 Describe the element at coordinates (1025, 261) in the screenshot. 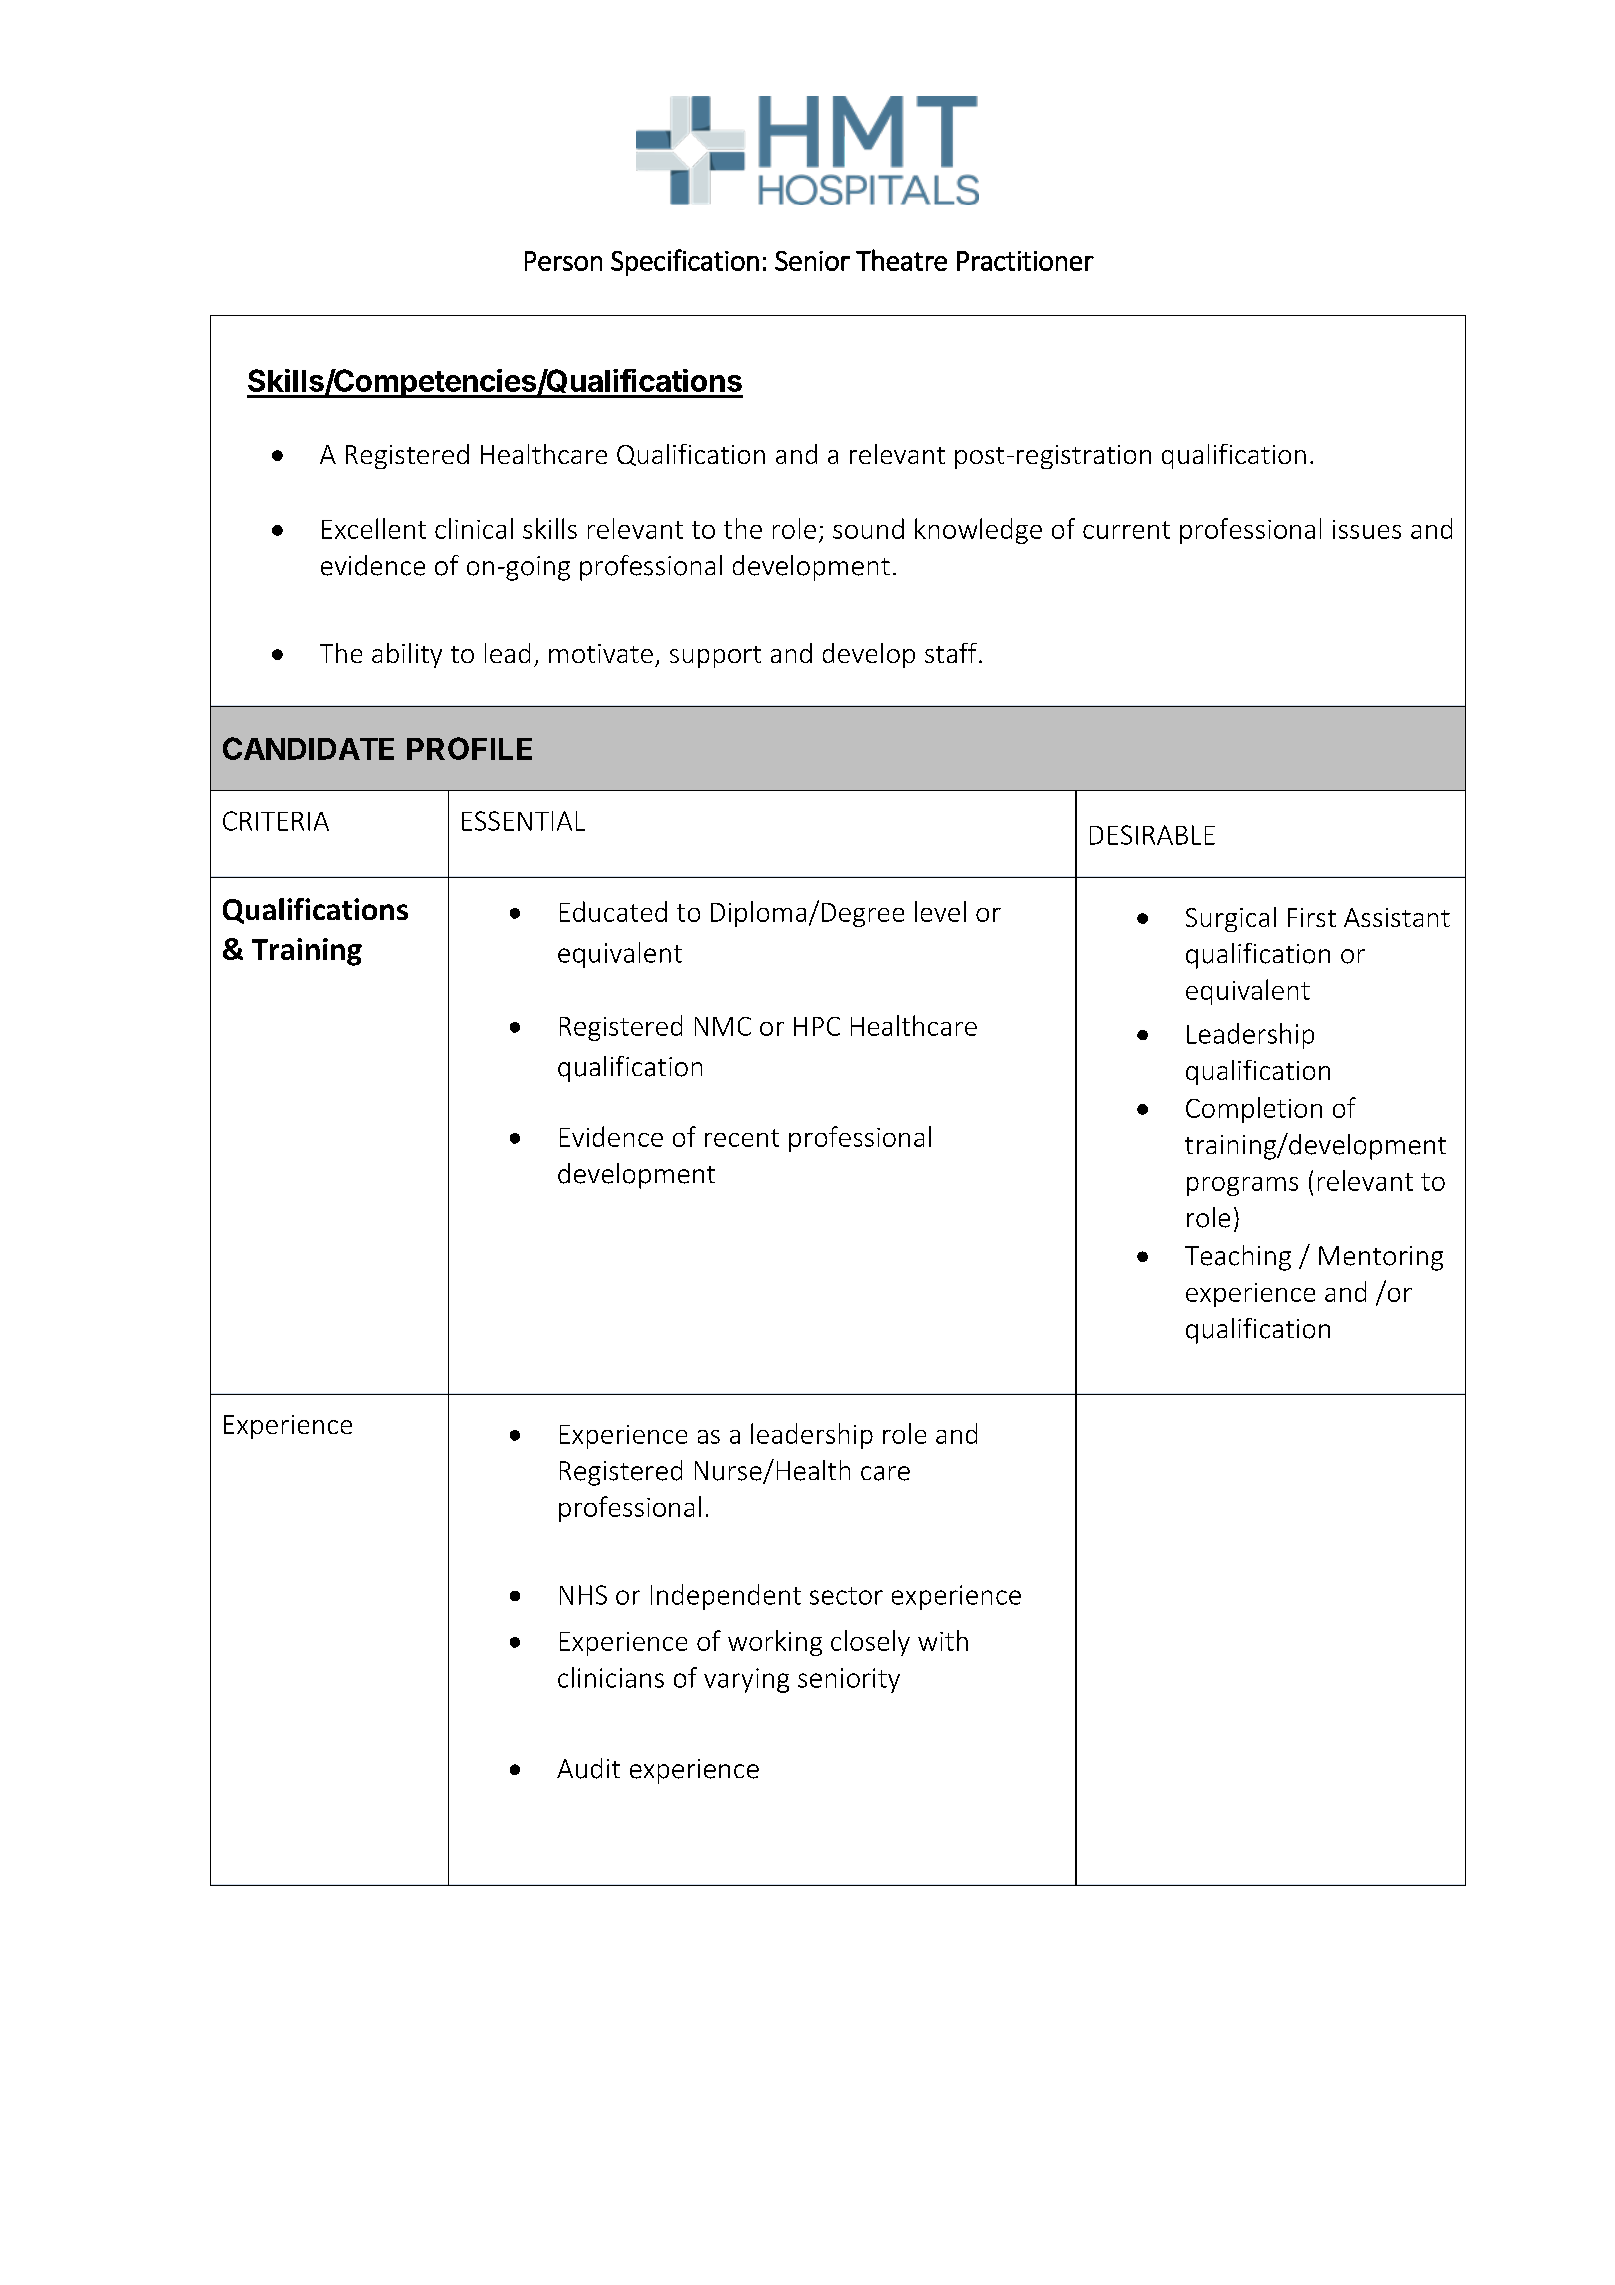

I see `Practitioner` at that location.
